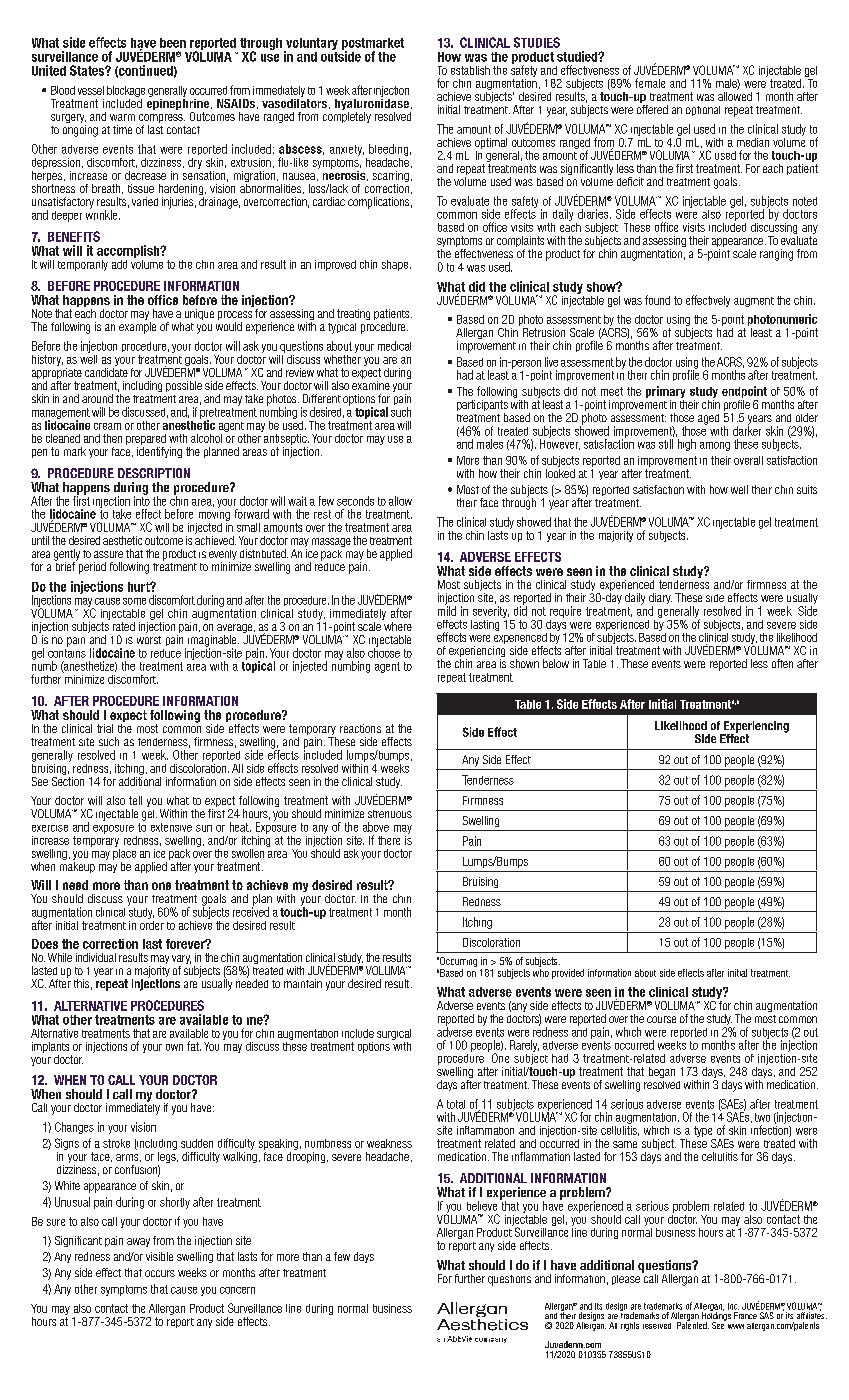 Image resolution: width=849 pixels, height=1400 pixels. I want to click on establish, so click(470, 70).
